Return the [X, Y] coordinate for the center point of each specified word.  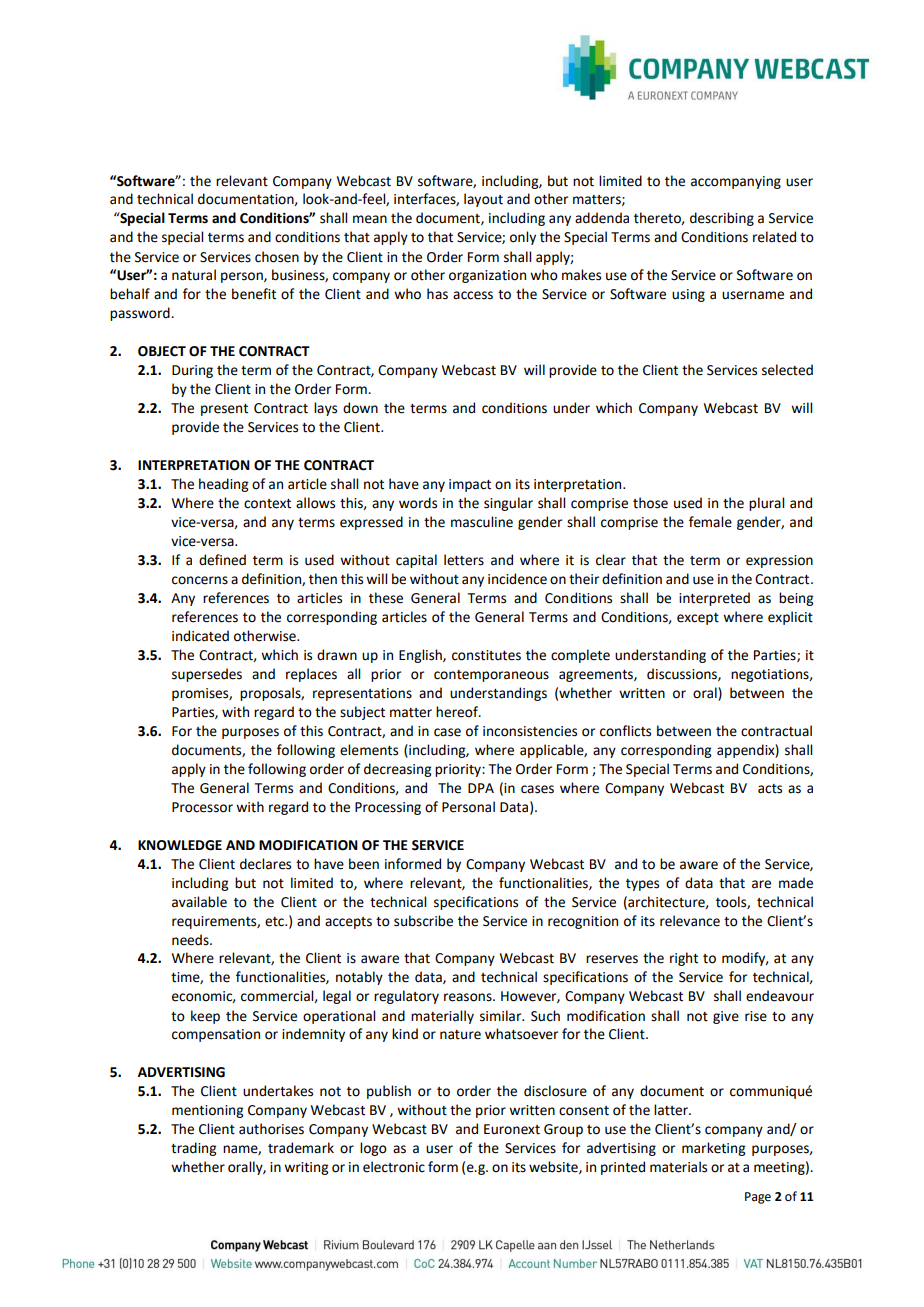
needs [191, 940]
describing [722, 219]
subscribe [423, 921]
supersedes [207, 675]
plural [766, 504]
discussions [683, 674]
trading [193, 1149]
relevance [690, 921]
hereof [458, 712]
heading [223, 485]
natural [194, 275]
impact [470, 485]
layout [483, 200]
